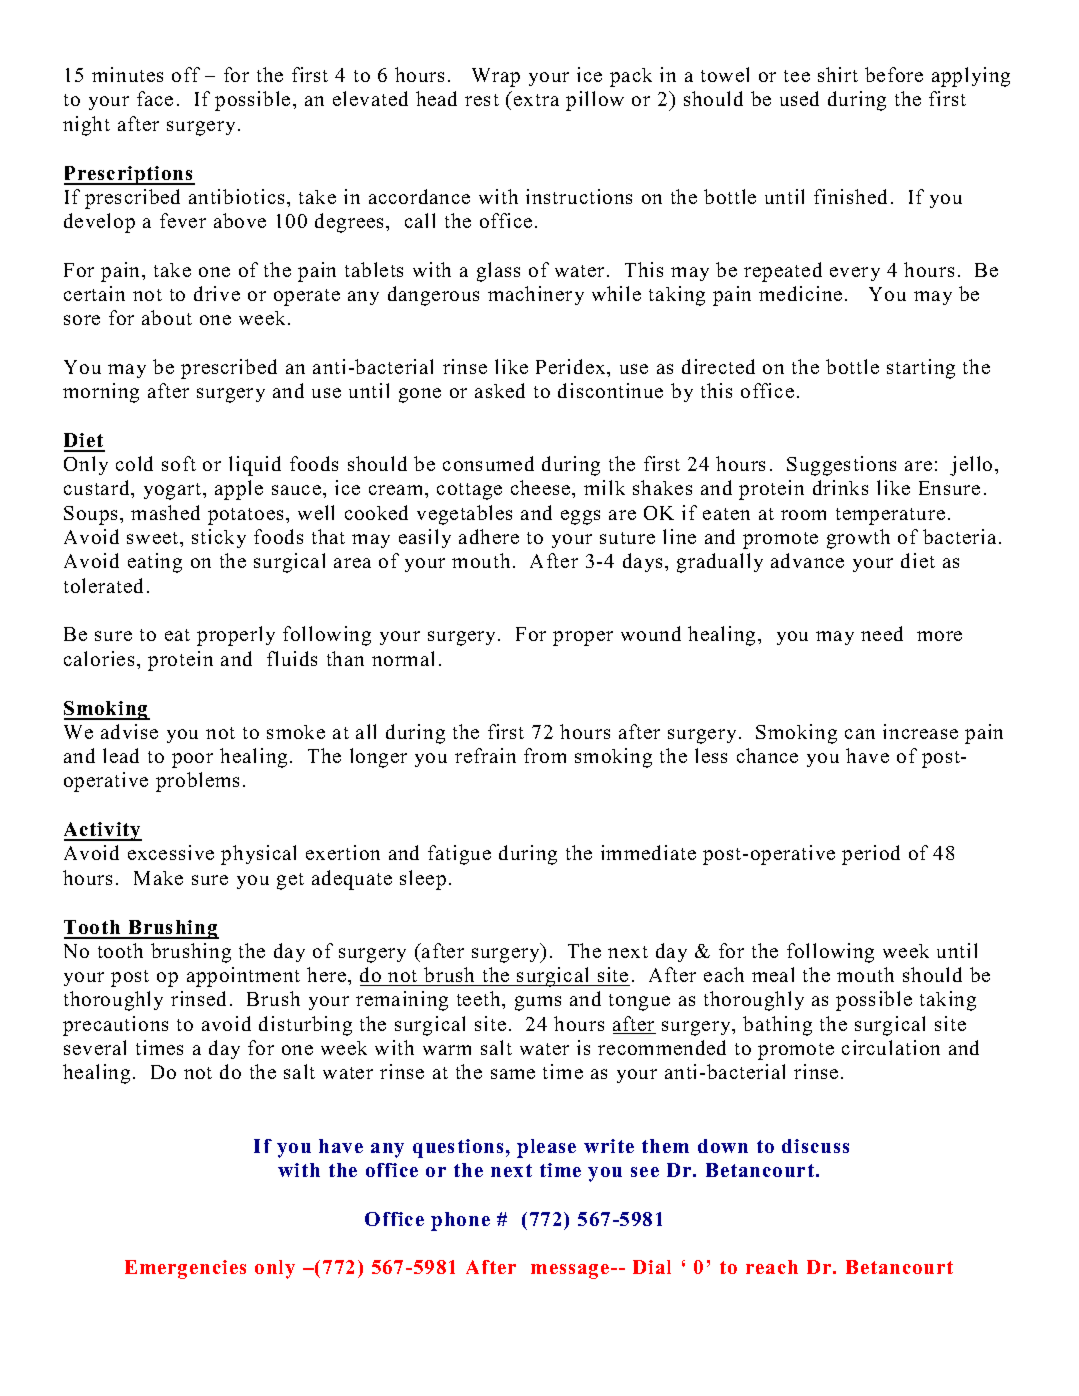  Describe the element at coordinates (882, 633) in the image. I see `need` at that location.
